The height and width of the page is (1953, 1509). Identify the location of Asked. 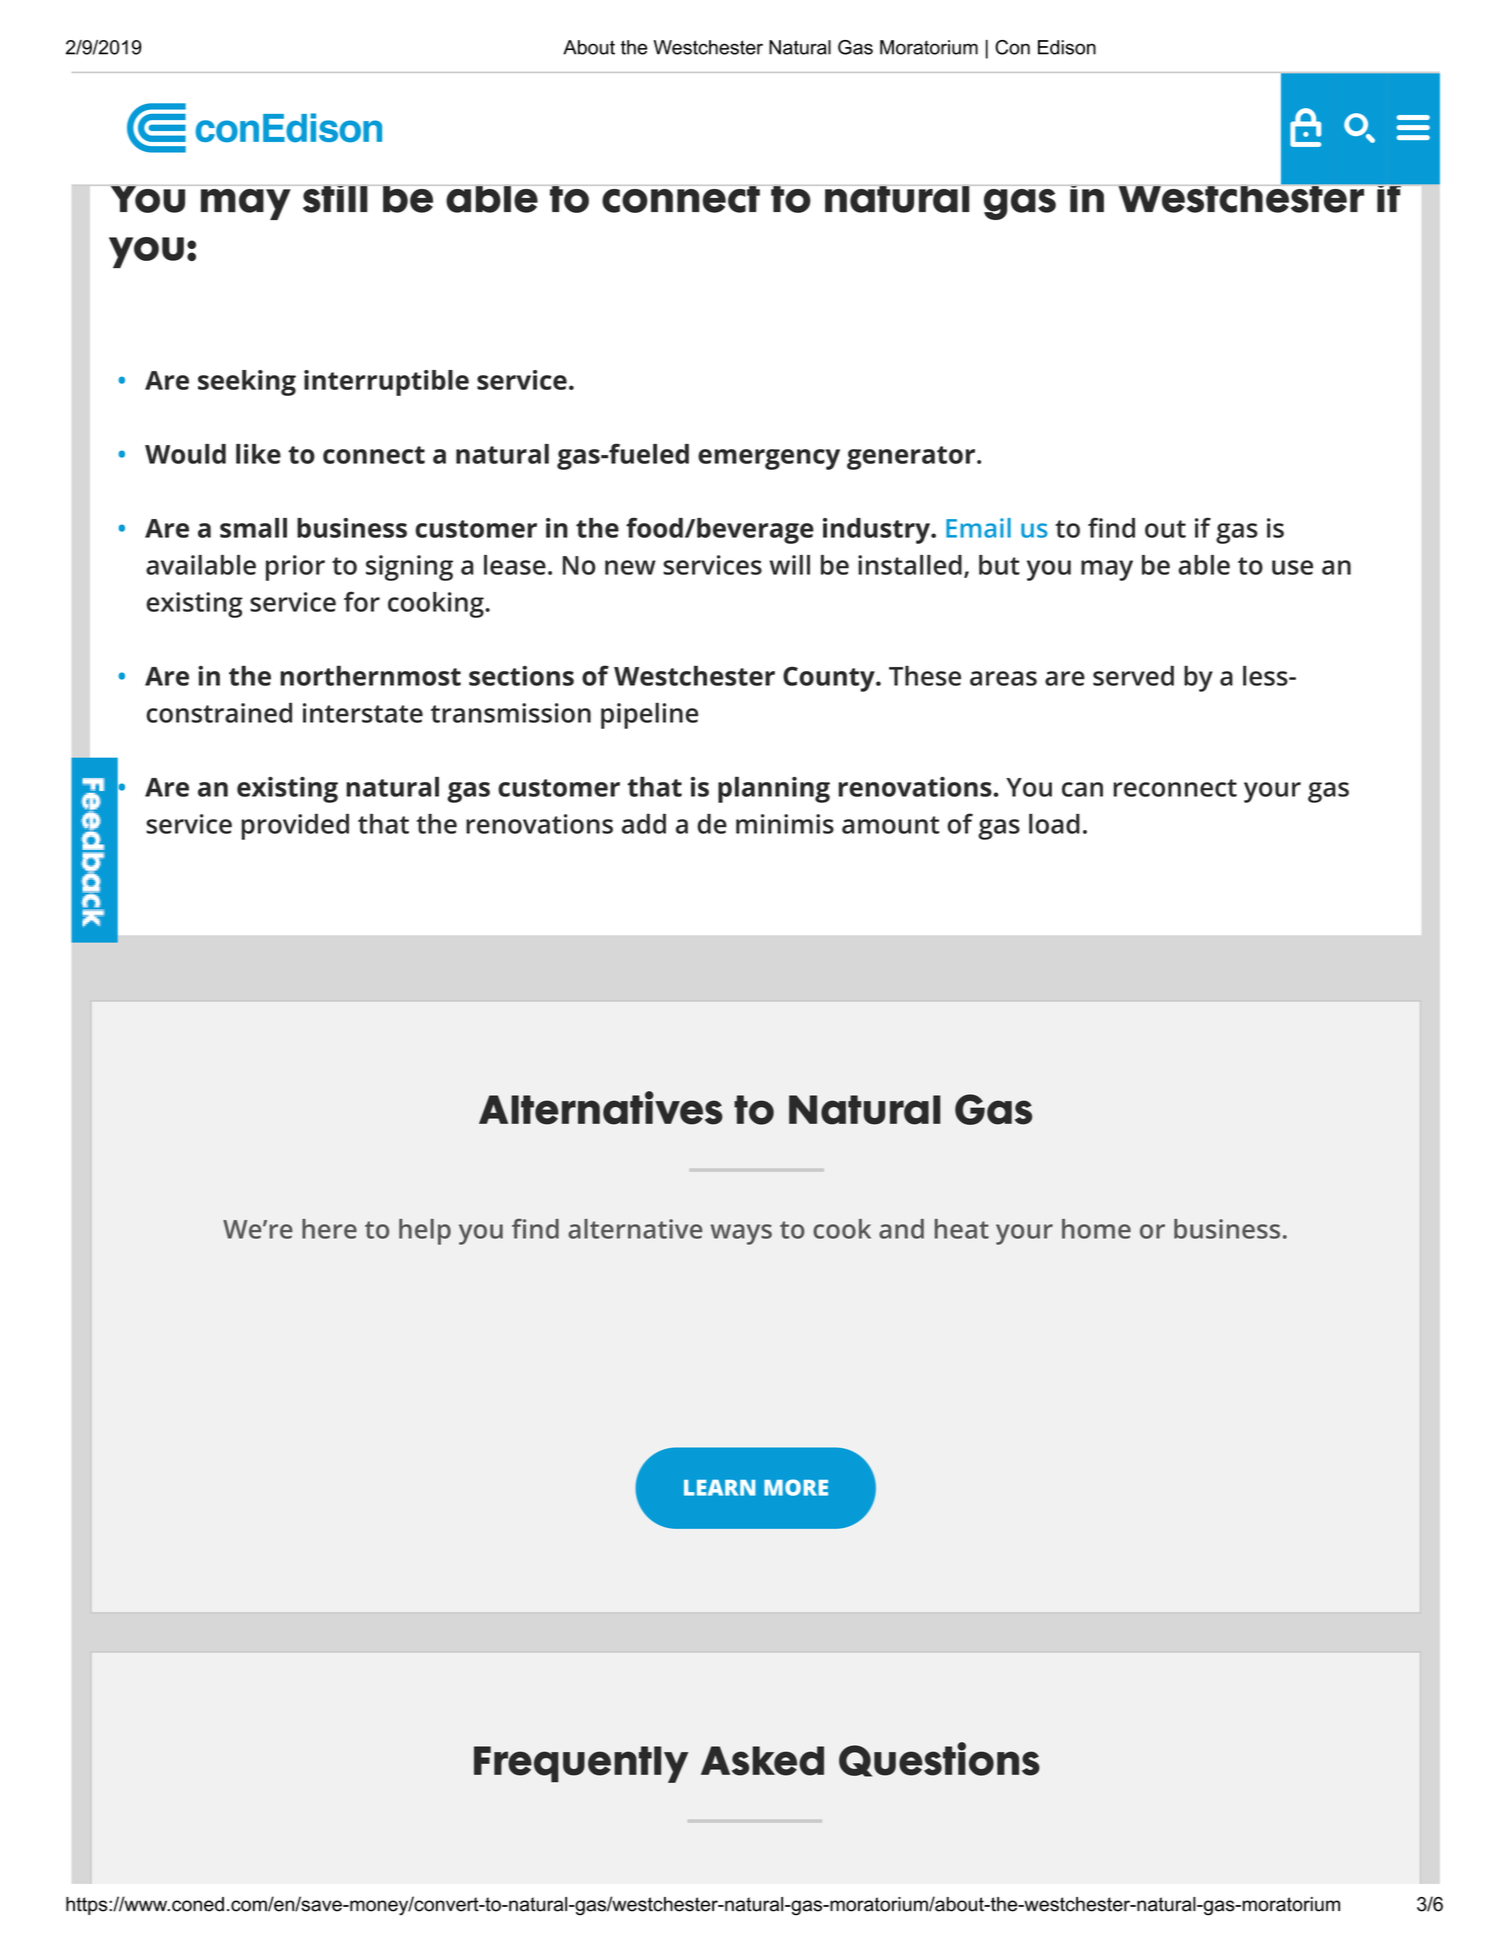
(762, 1761).
